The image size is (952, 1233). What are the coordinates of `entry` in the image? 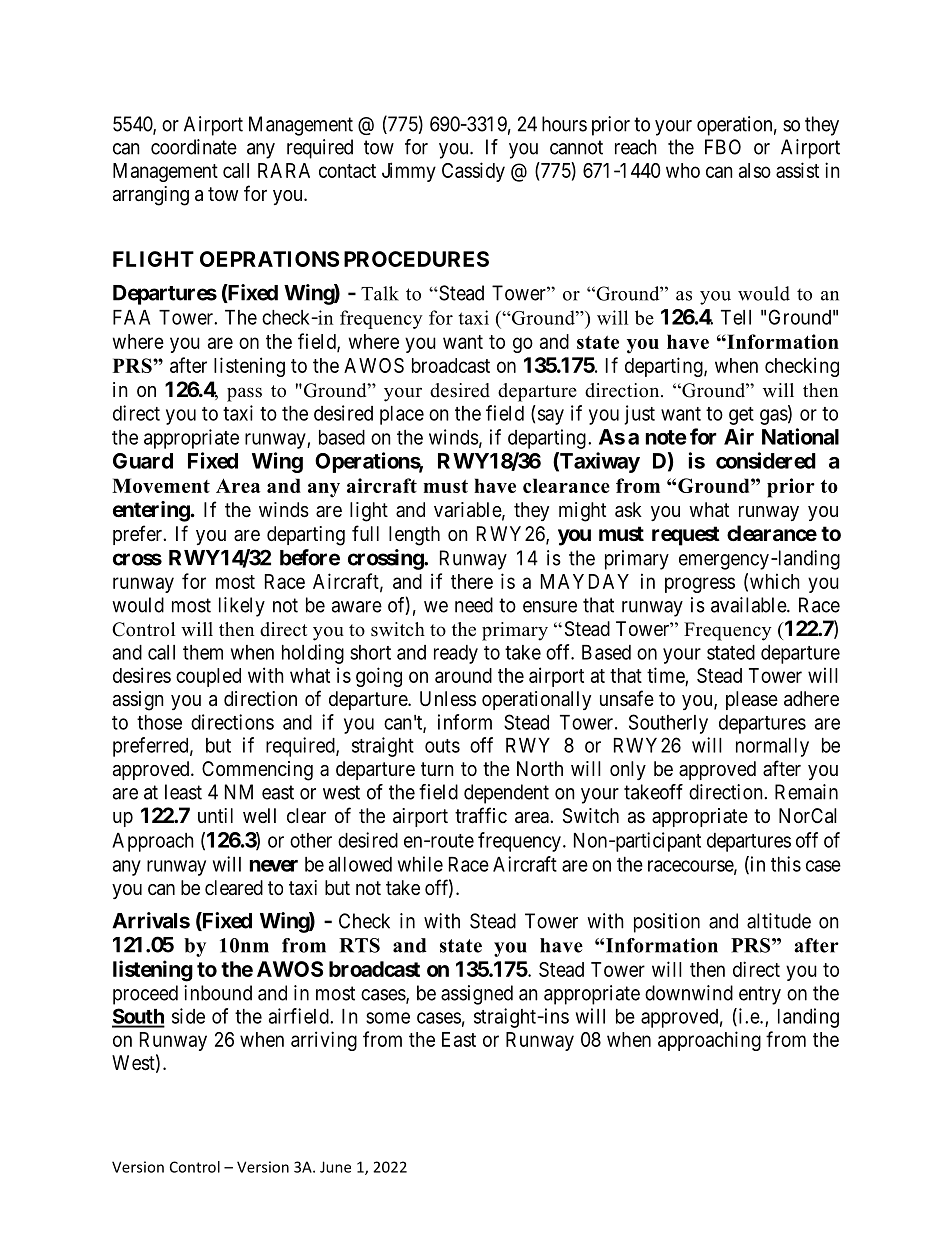 It's located at (760, 995).
